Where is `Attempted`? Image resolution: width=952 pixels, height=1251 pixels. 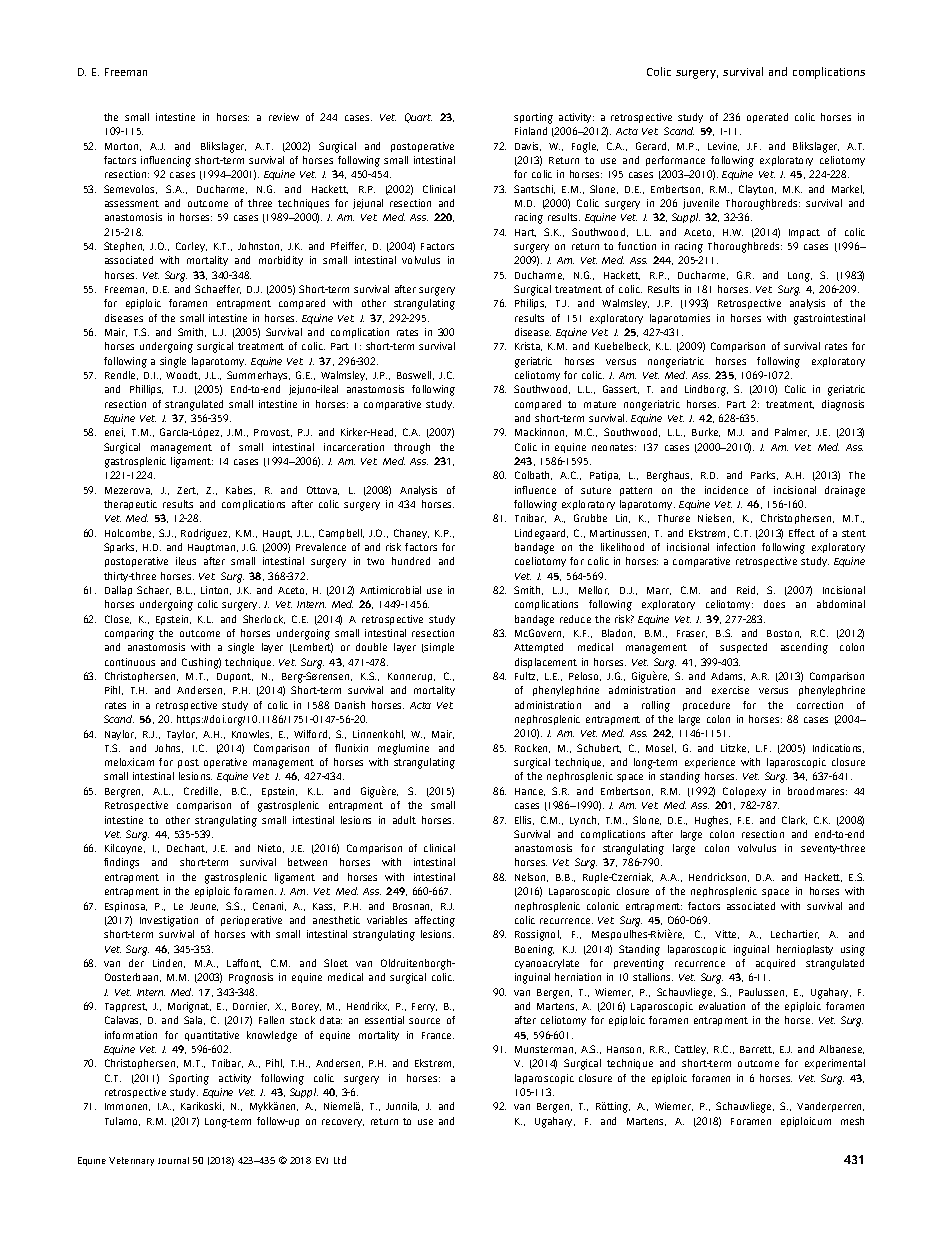 Attempted is located at coordinates (538, 648).
